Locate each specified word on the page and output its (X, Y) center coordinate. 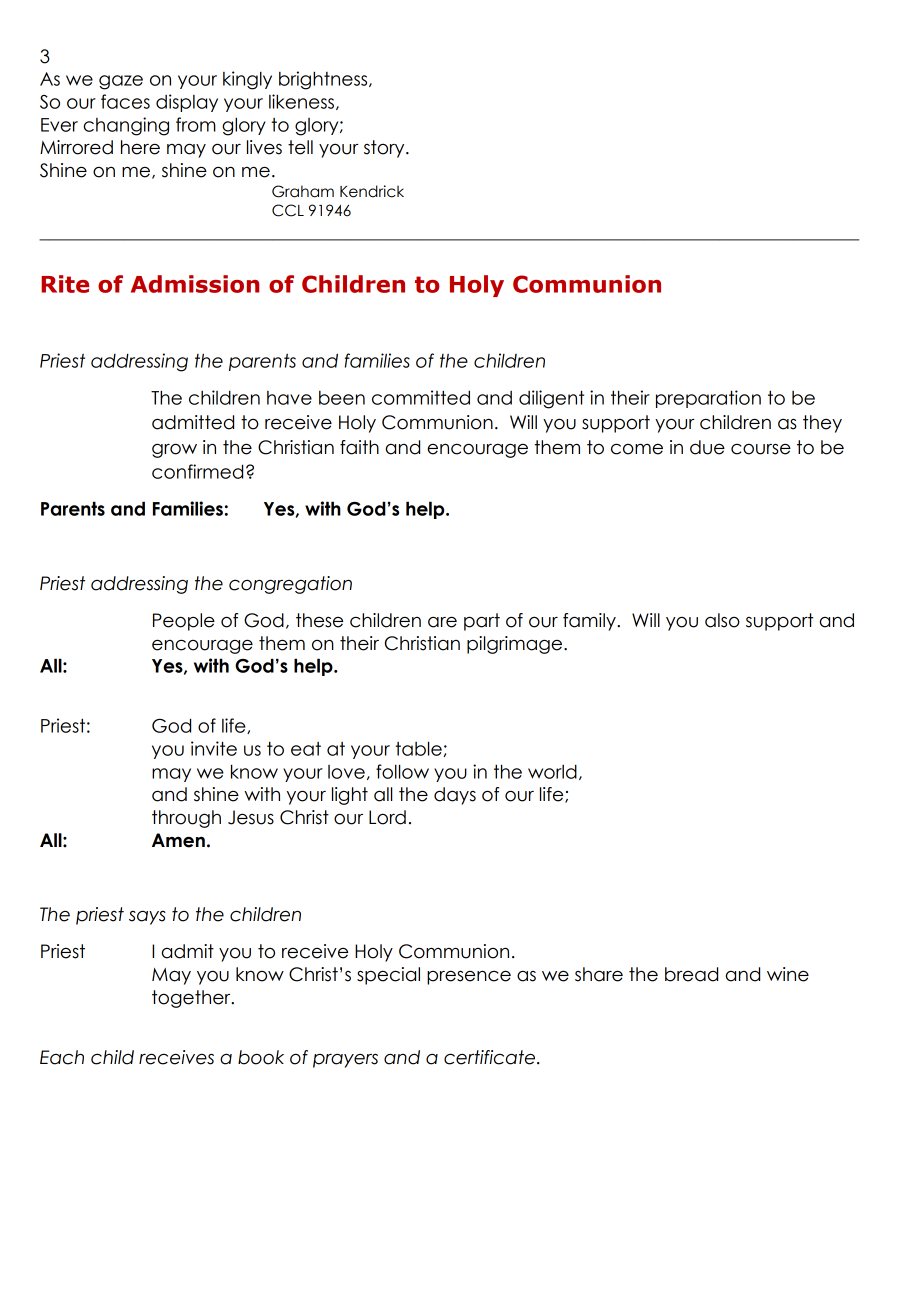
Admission (195, 284)
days (455, 796)
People (184, 622)
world (552, 772)
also (722, 620)
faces (125, 101)
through (186, 819)
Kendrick (372, 191)
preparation (708, 399)
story (385, 149)
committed (421, 397)
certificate (491, 1057)
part (482, 622)
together (192, 999)
